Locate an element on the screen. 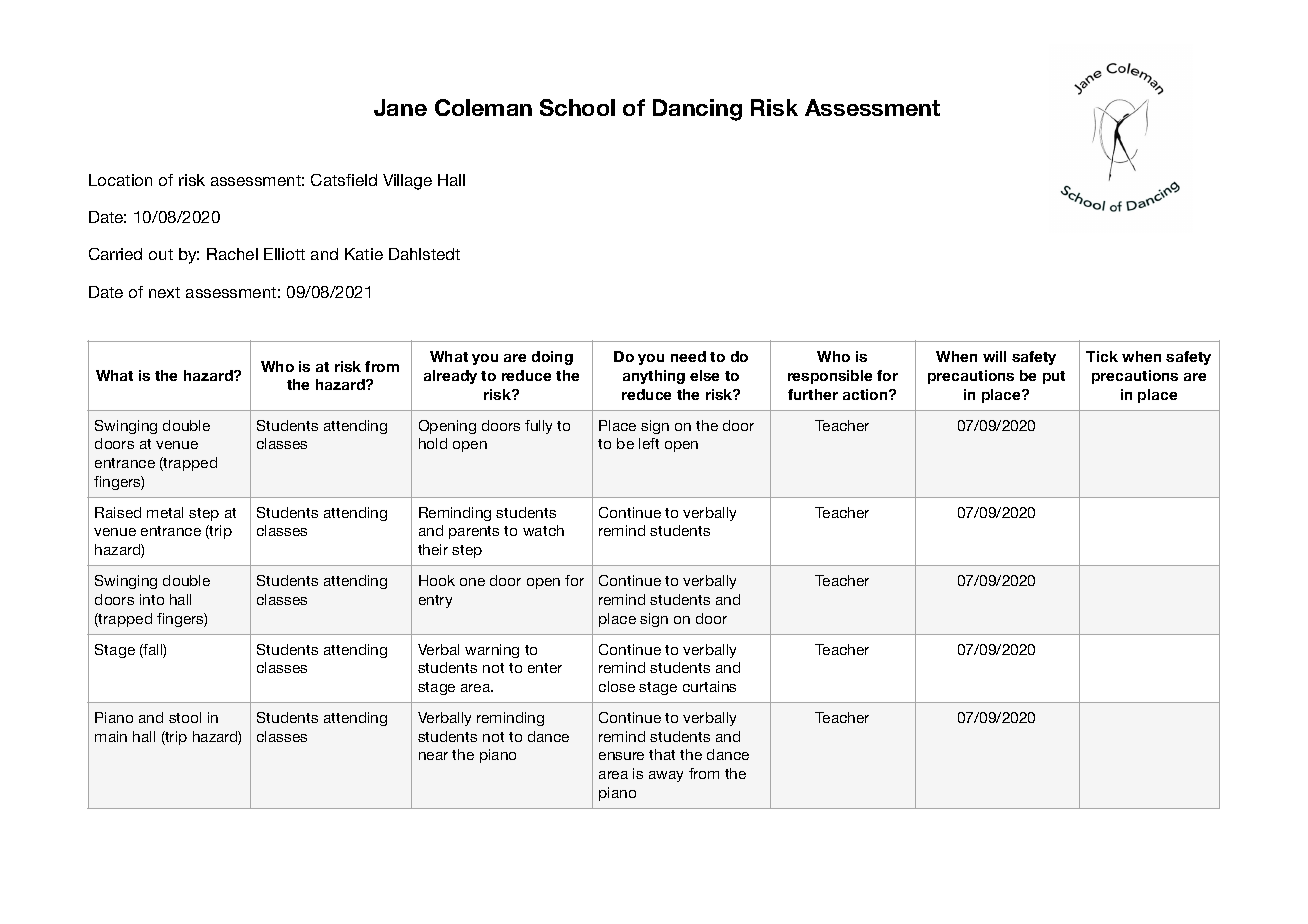 The width and height of the screenshot is (1308, 924). will is located at coordinates (994, 356).
